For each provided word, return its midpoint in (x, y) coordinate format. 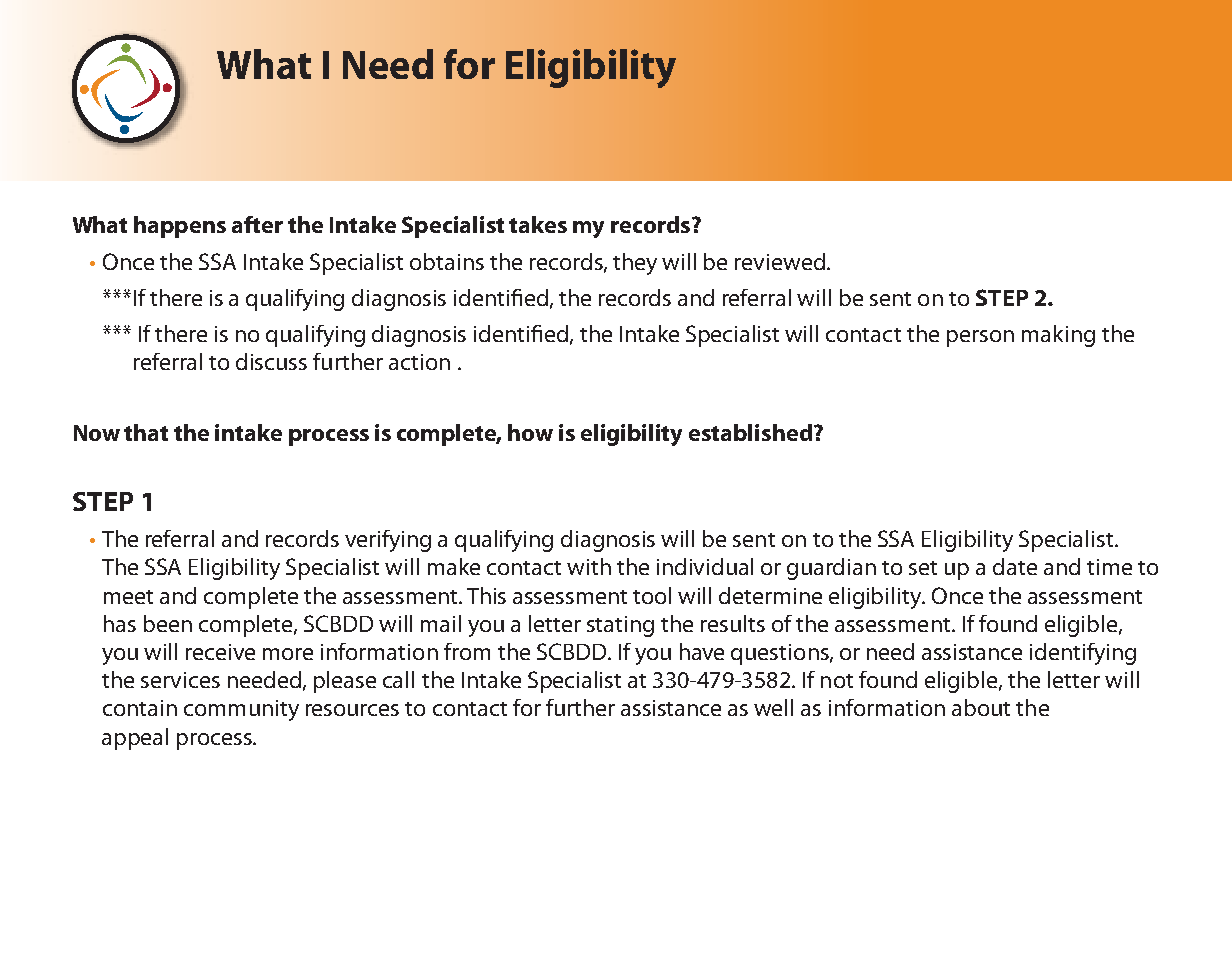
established (750, 432)
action (419, 362)
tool (652, 595)
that (146, 432)
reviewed (780, 261)
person (980, 338)
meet (128, 597)
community (241, 710)
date (1015, 566)
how (530, 432)
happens (180, 227)
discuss (271, 361)
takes (538, 224)
